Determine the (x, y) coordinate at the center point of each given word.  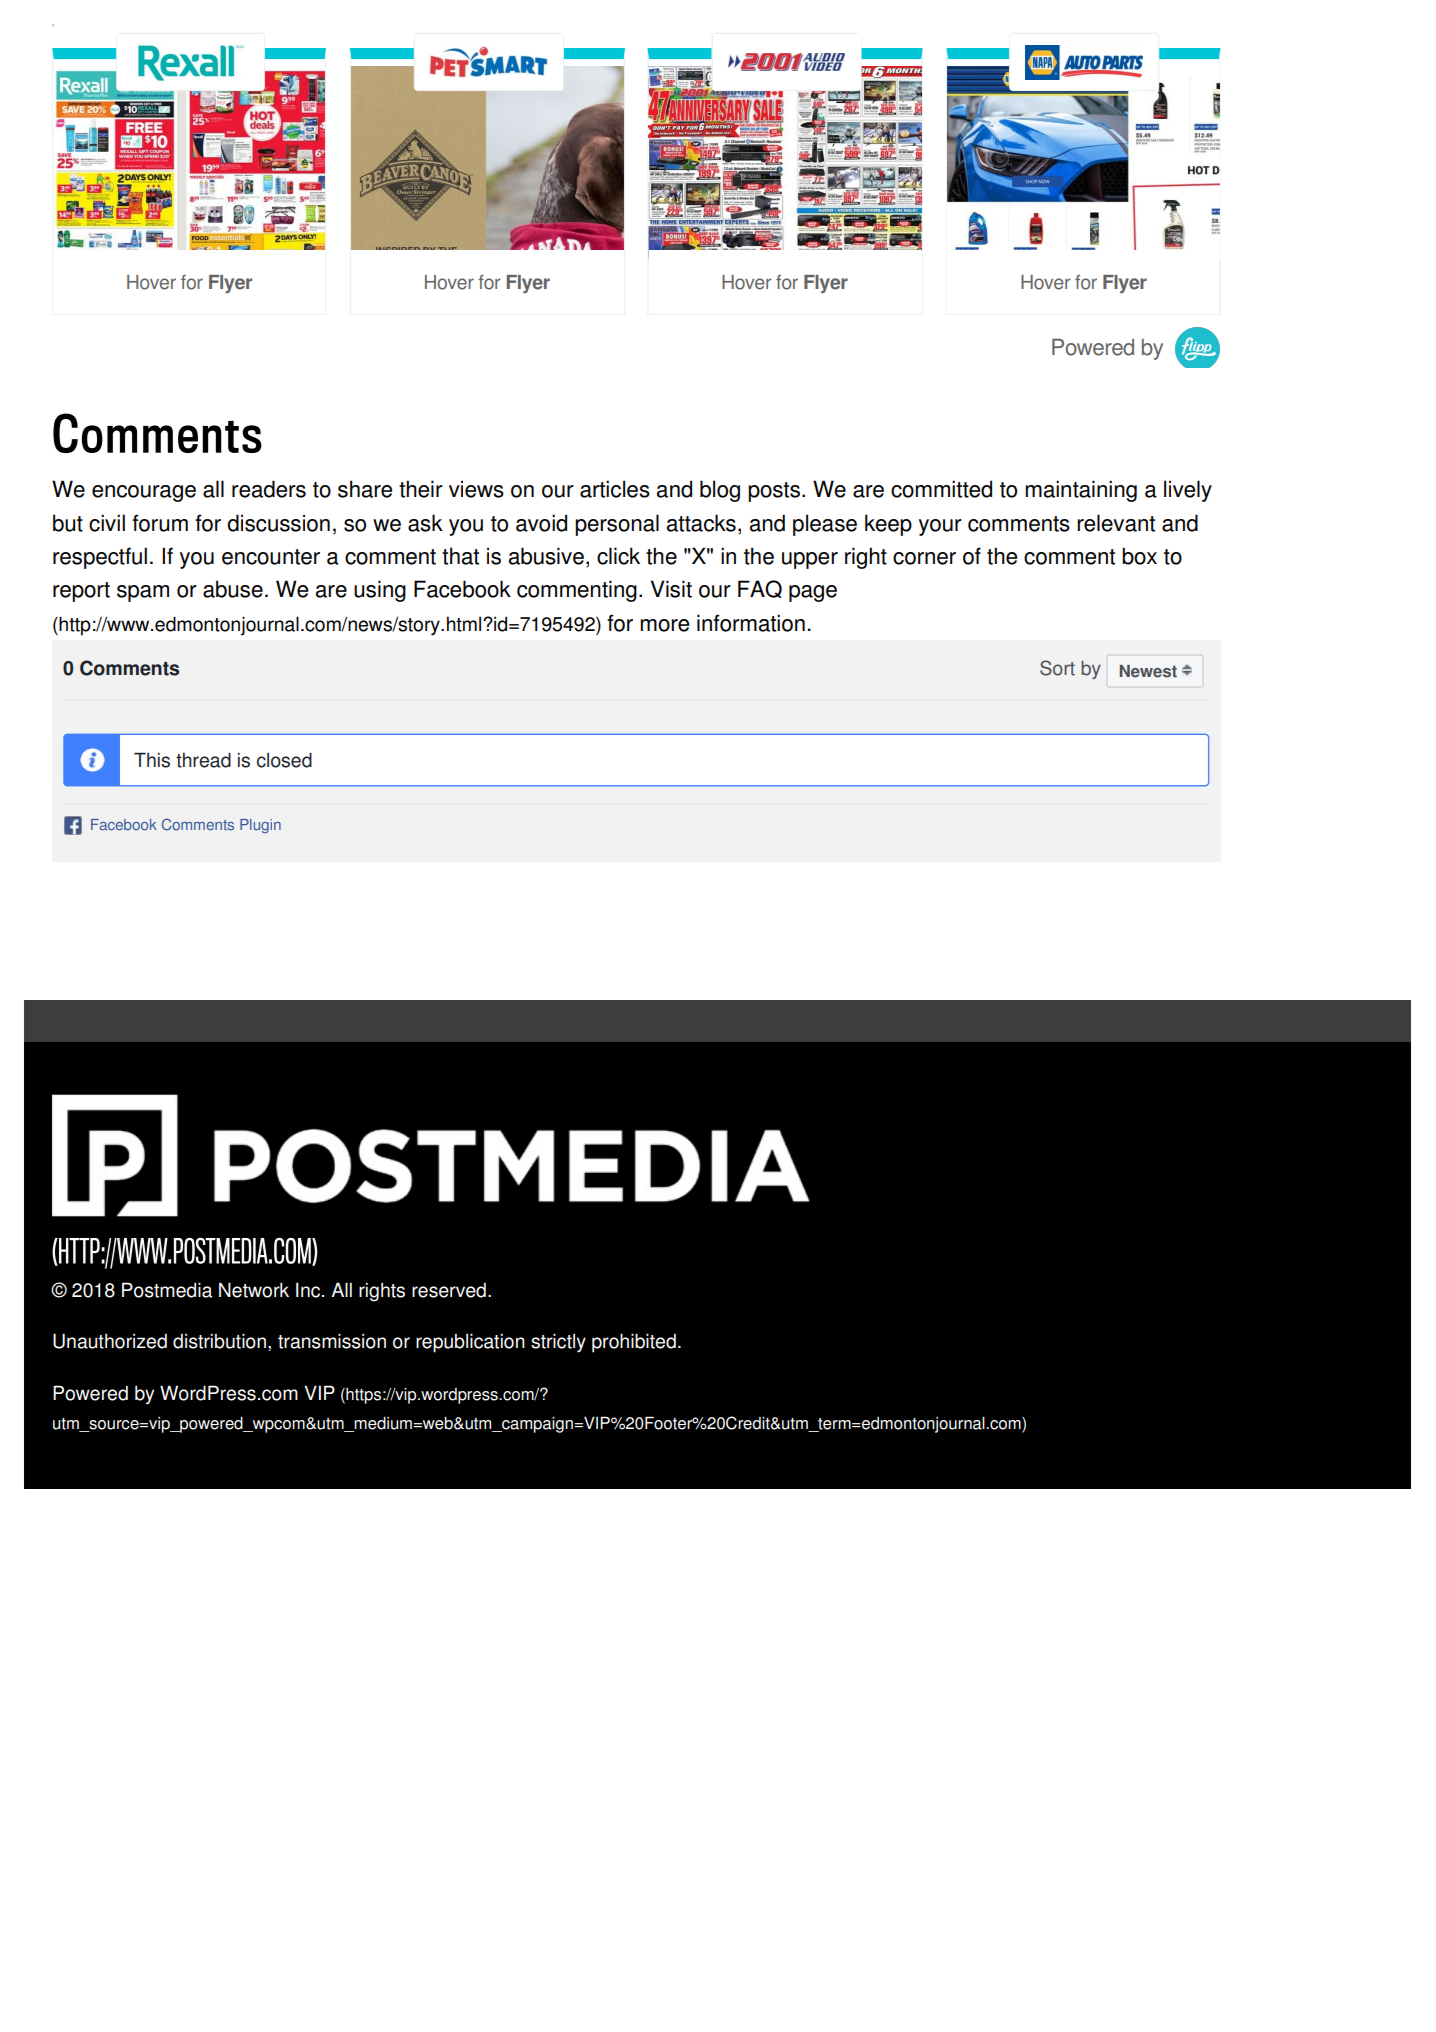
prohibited (634, 1343)
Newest (1148, 671)
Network (254, 1290)
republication (470, 1343)
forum (160, 523)
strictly (558, 1343)
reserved (449, 1290)
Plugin (260, 826)
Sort (1057, 668)
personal (617, 525)
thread (203, 760)
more (664, 625)
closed (284, 760)
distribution (219, 1341)
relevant (1116, 523)
